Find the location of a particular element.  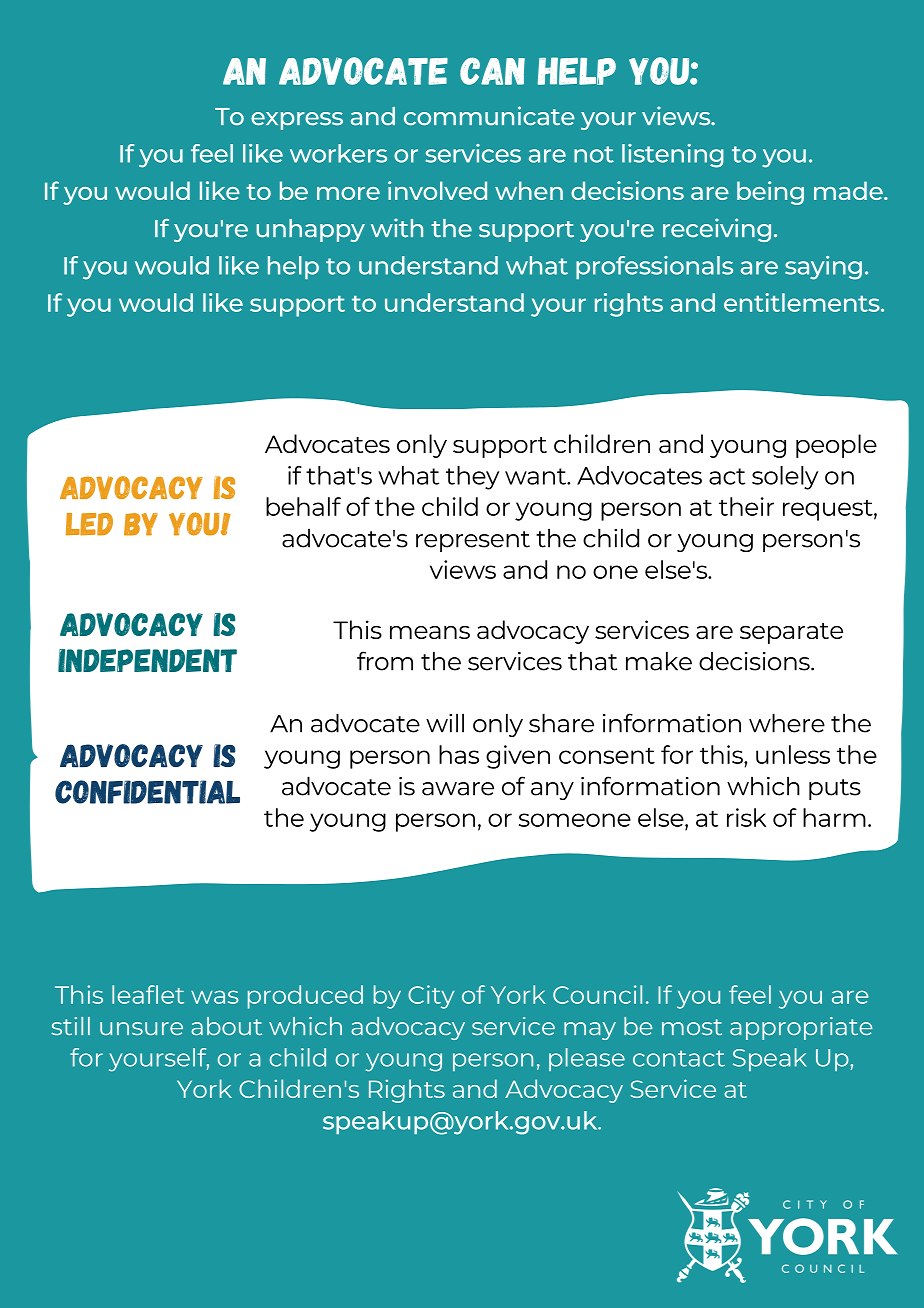

appropriate is located at coordinates (801, 1028).
